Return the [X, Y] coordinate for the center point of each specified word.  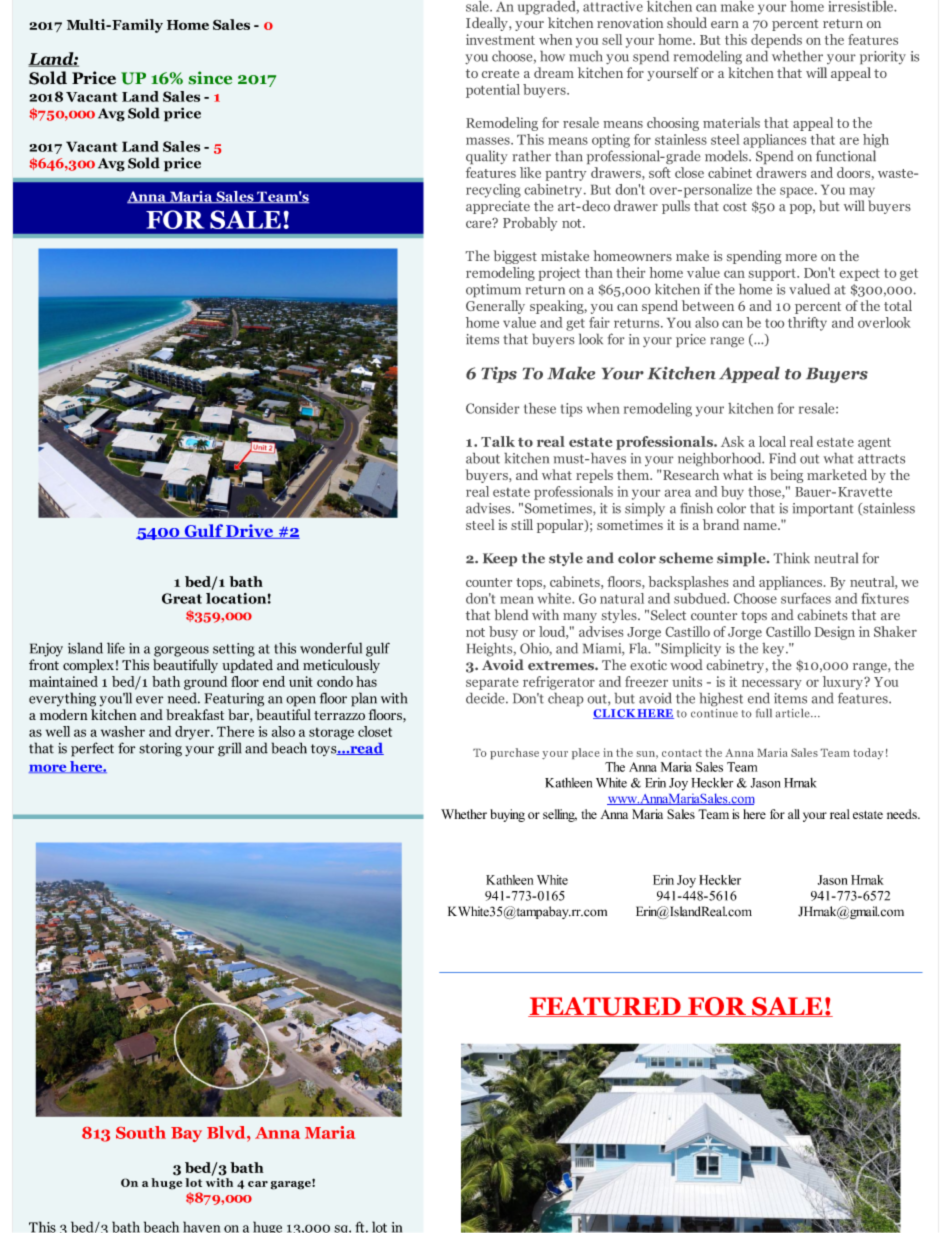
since [210, 78]
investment [500, 39]
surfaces [806, 598]
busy [503, 633]
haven [201, 1227]
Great [182, 598]
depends [776, 41]
